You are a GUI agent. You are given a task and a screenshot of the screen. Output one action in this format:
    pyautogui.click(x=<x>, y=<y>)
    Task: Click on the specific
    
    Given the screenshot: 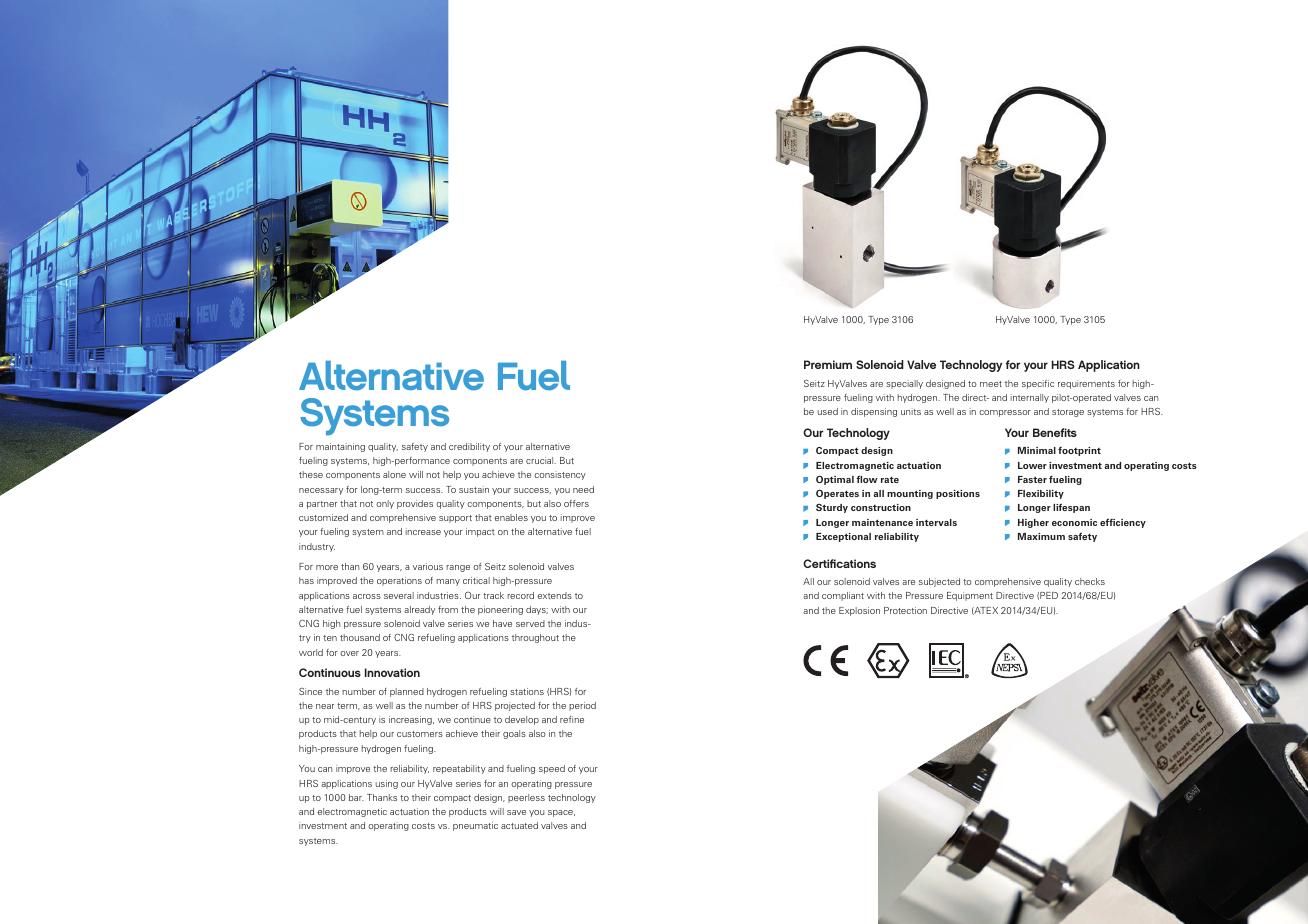 What is the action you would take?
    pyautogui.click(x=1038, y=384)
